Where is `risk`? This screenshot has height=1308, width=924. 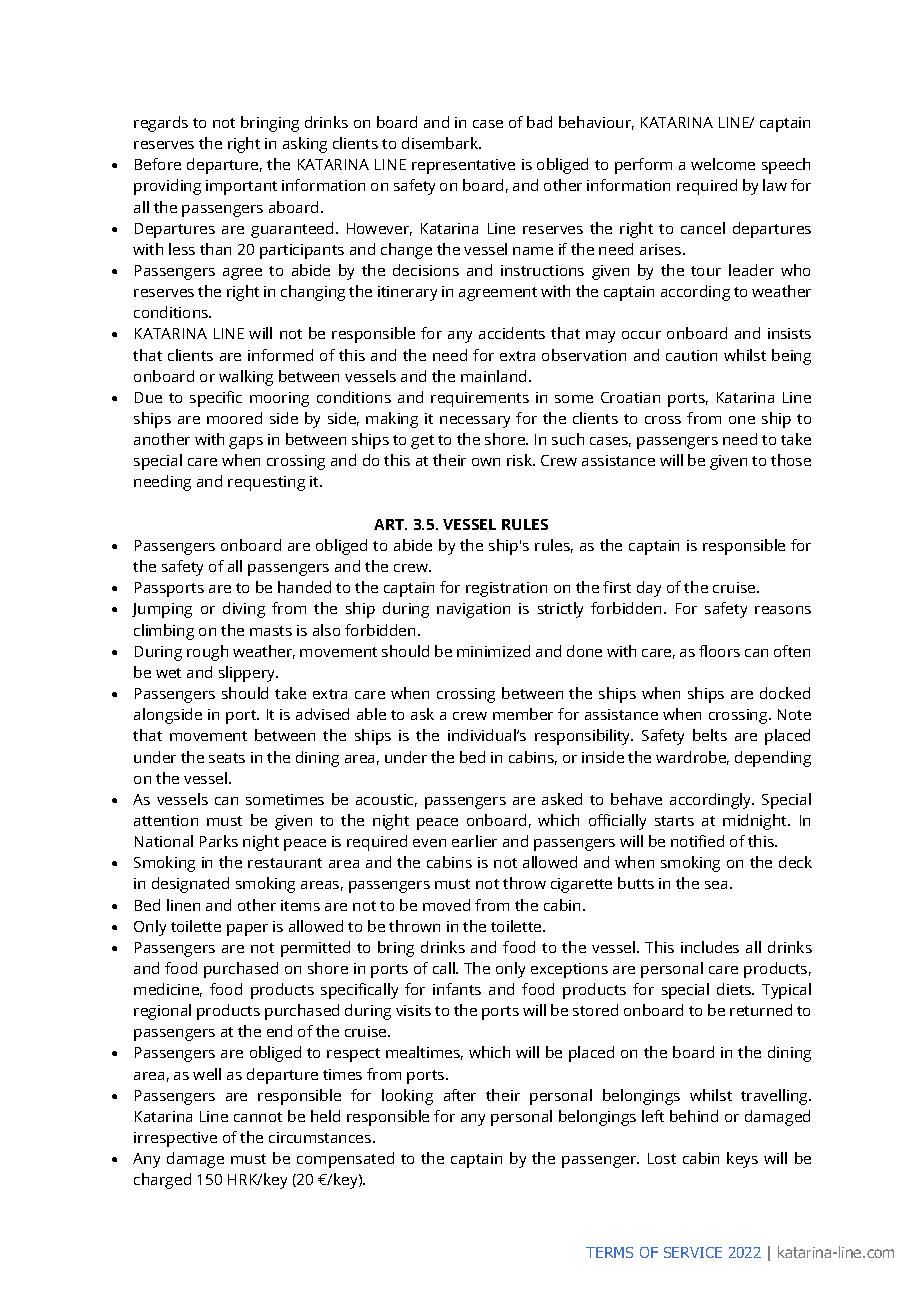 risk is located at coordinates (521, 460).
